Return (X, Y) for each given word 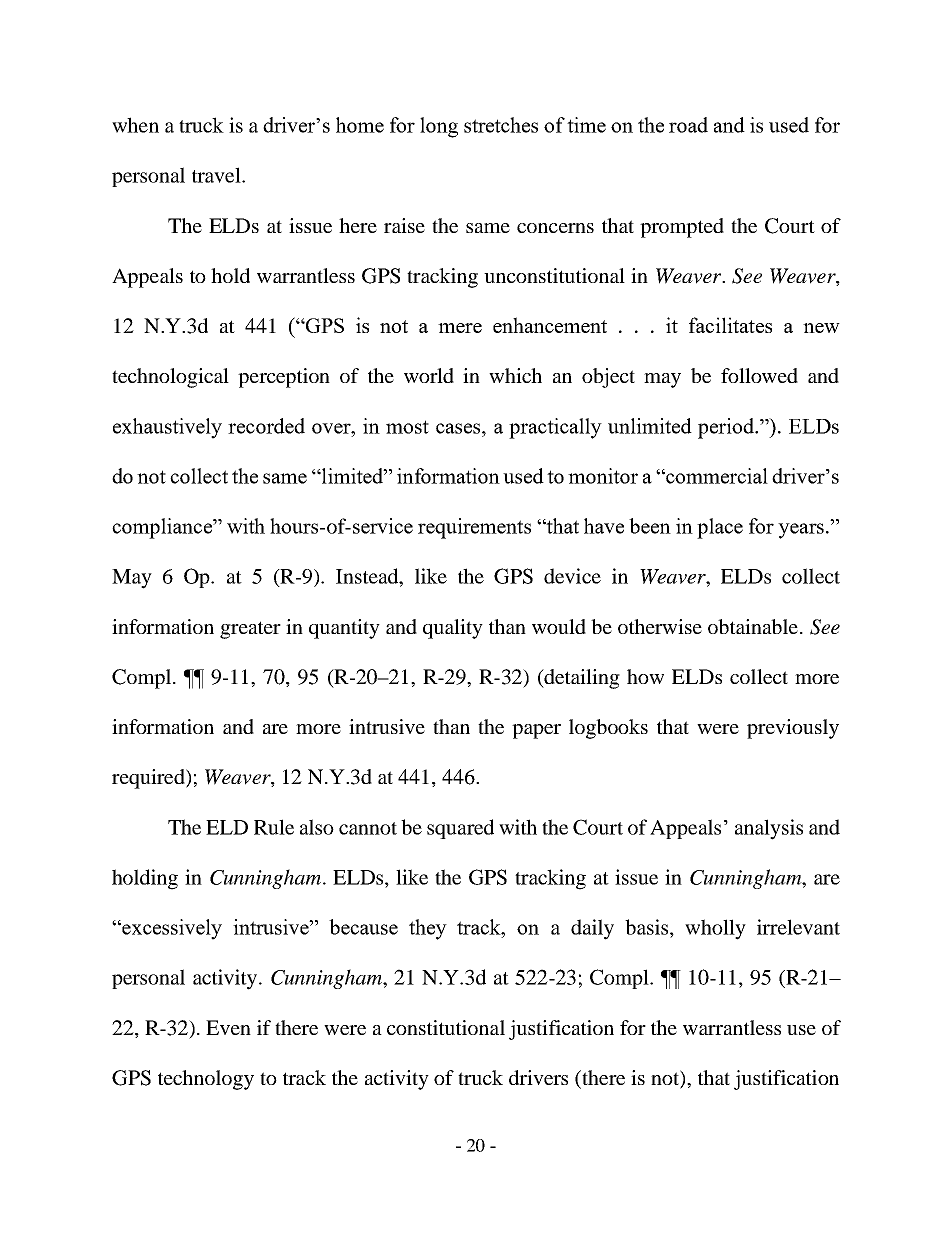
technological (170, 378)
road (688, 125)
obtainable (753, 626)
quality (453, 629)
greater (250, 630)
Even (228, 1027)
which (515, 375)
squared (460, 829)
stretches (501, 125)
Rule (274, 827)
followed (759, 375)
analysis (769, 829)
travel (217, 175)
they (428, 929)
